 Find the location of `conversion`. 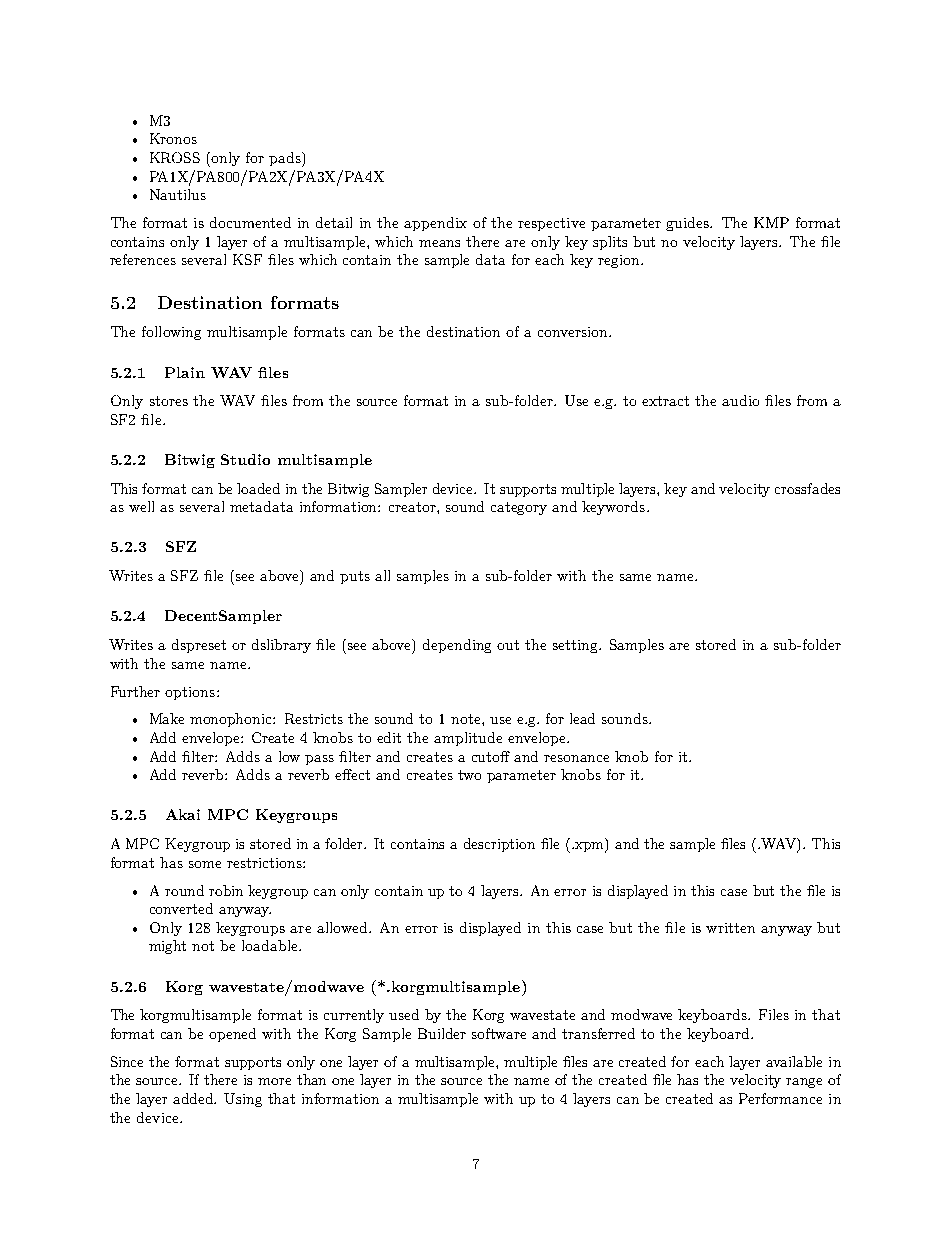

conversion is located at coordinates (574, 332).
